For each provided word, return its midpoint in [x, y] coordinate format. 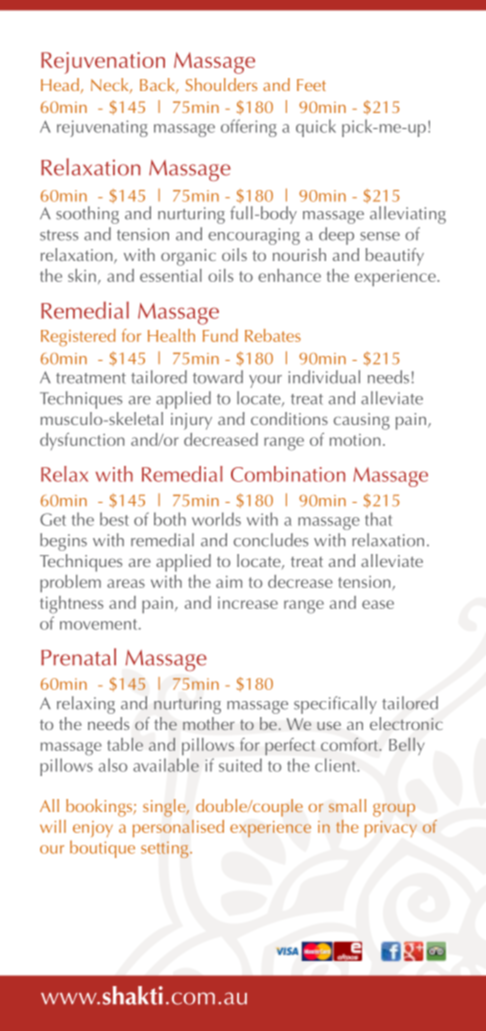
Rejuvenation [103, 63]
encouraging [254, 236]
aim [229, 582]
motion [355, 440]
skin [82, 275]
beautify [395, 257]
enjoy [93, 829]
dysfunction [82, 441]
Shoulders [221, 84]
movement [100, 624]
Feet [311, 85]
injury [191, 421]
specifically [335, 705]
